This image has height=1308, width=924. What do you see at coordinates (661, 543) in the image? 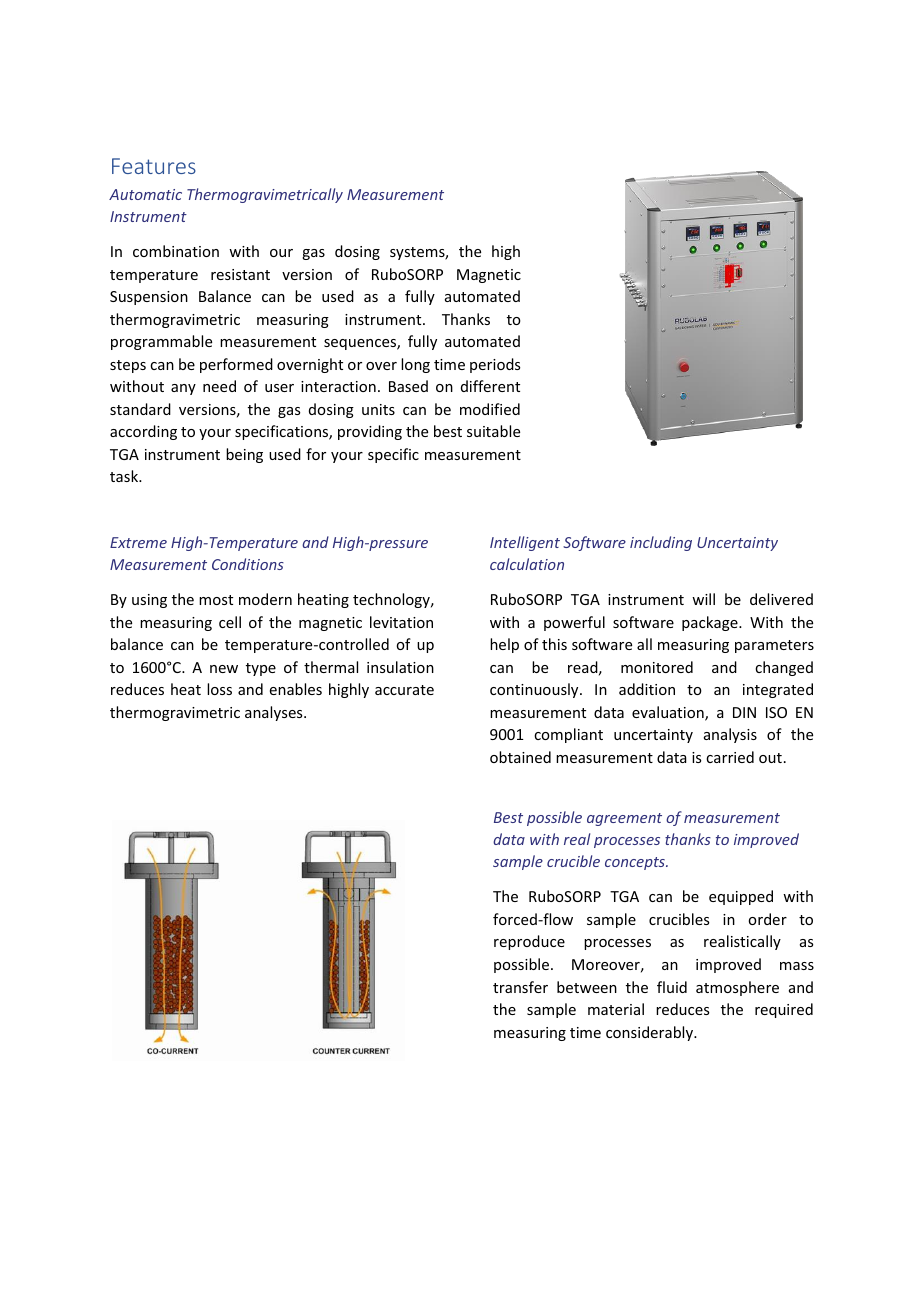
I see `including` at bounding box center [661, 543].
